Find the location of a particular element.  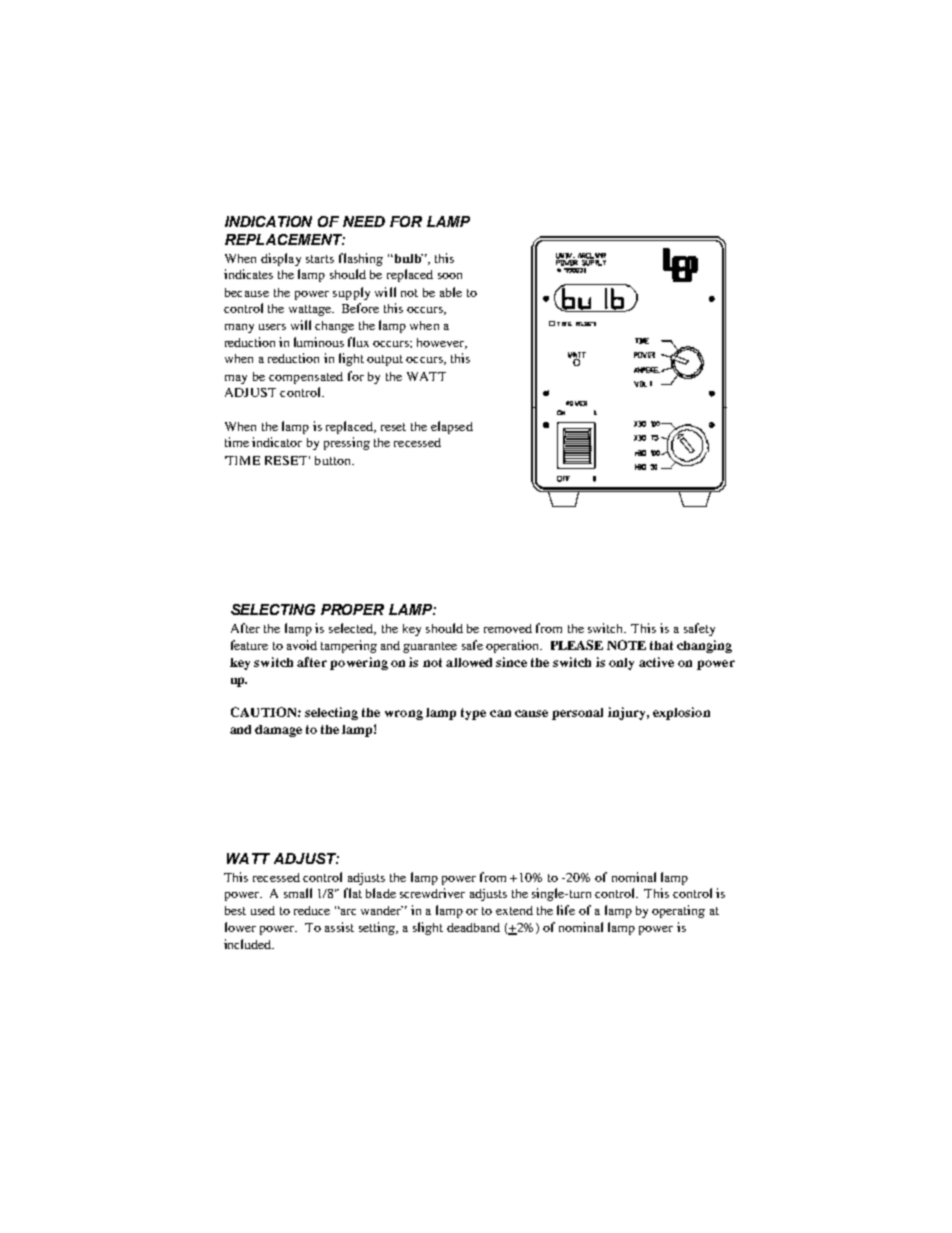

type is located at coordinates (473, 714).
